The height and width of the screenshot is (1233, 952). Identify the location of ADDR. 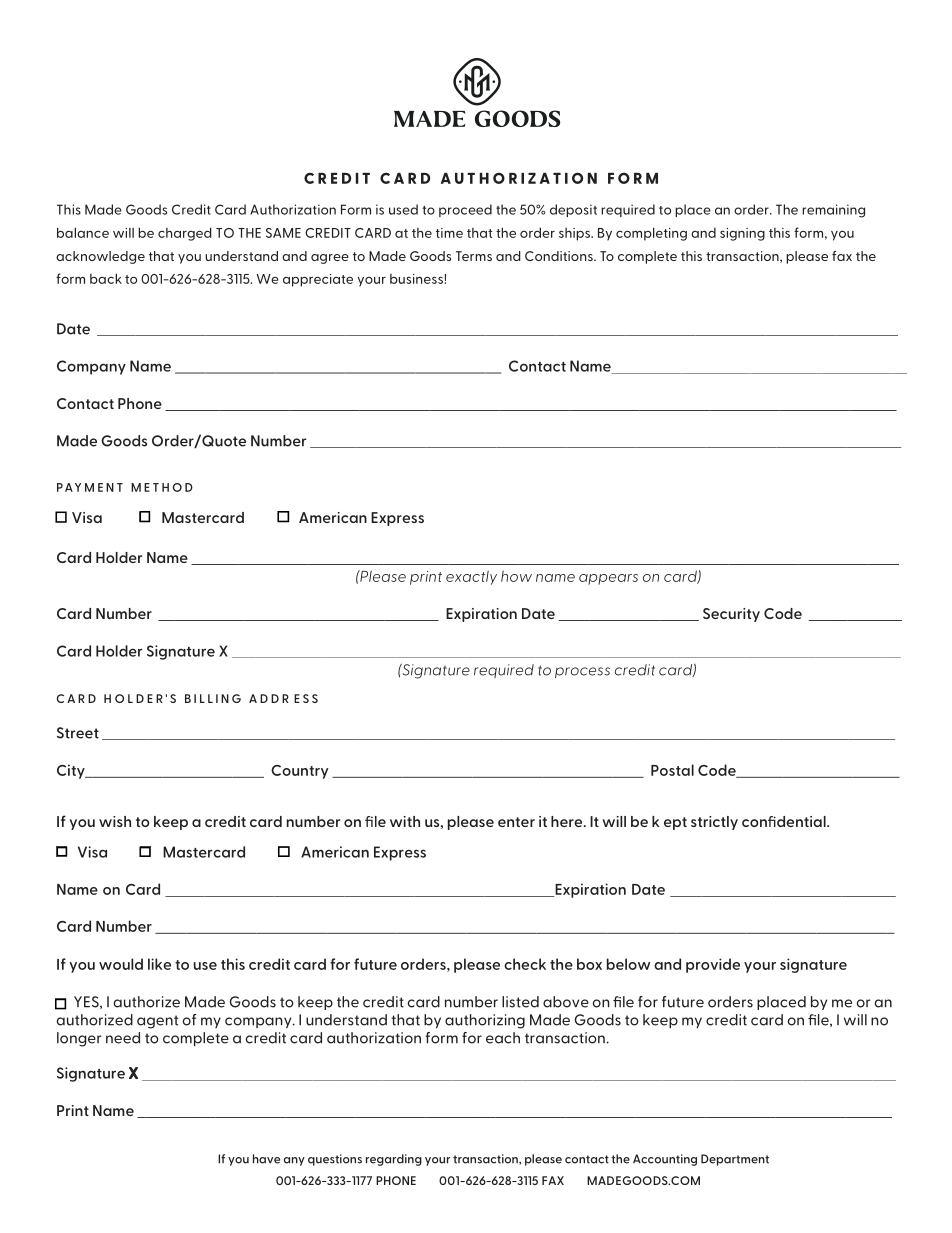
(269, 698).
